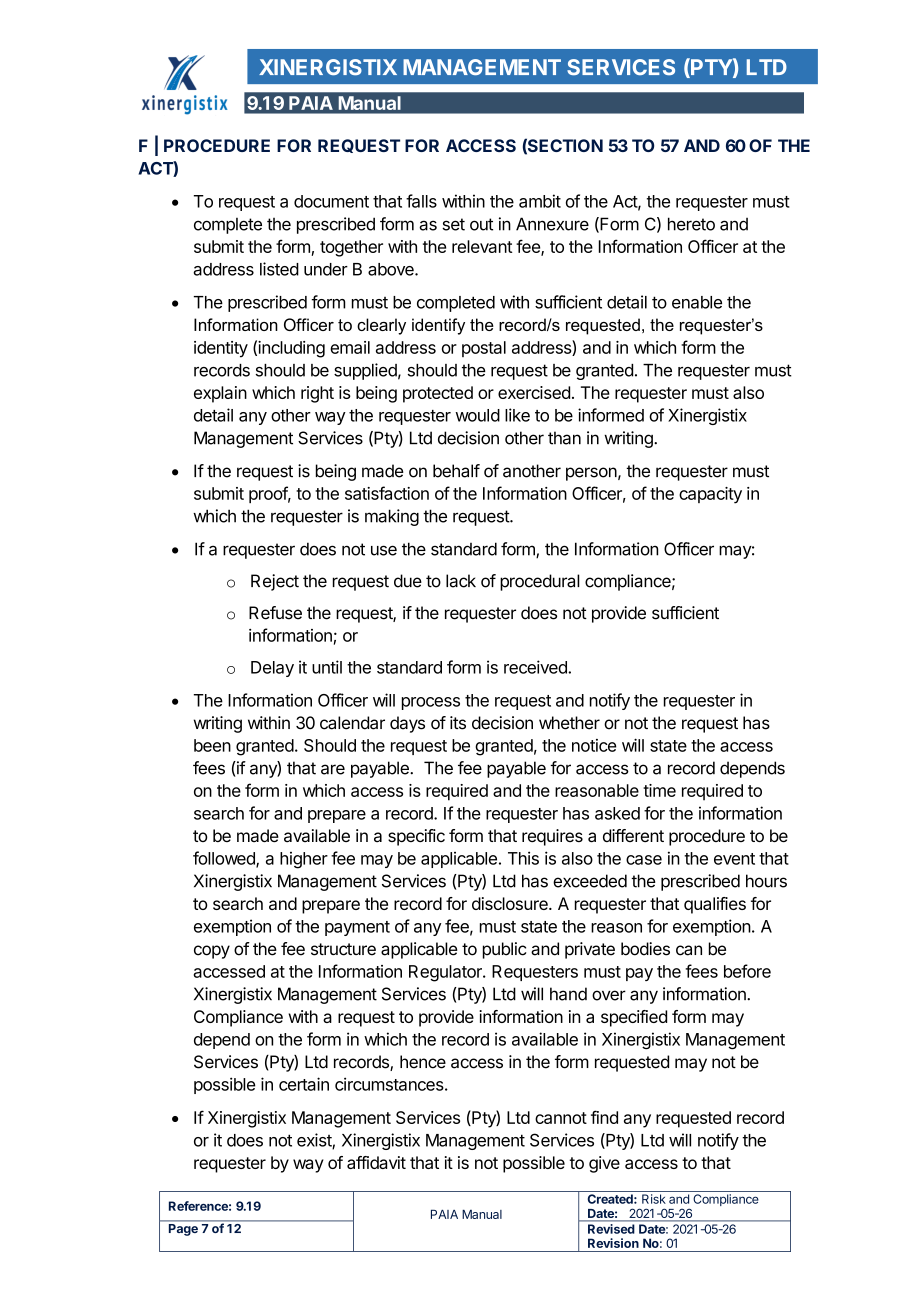  Describe the element at coordinates (279, 269) in the screenshot. I see `listed` at that location.
